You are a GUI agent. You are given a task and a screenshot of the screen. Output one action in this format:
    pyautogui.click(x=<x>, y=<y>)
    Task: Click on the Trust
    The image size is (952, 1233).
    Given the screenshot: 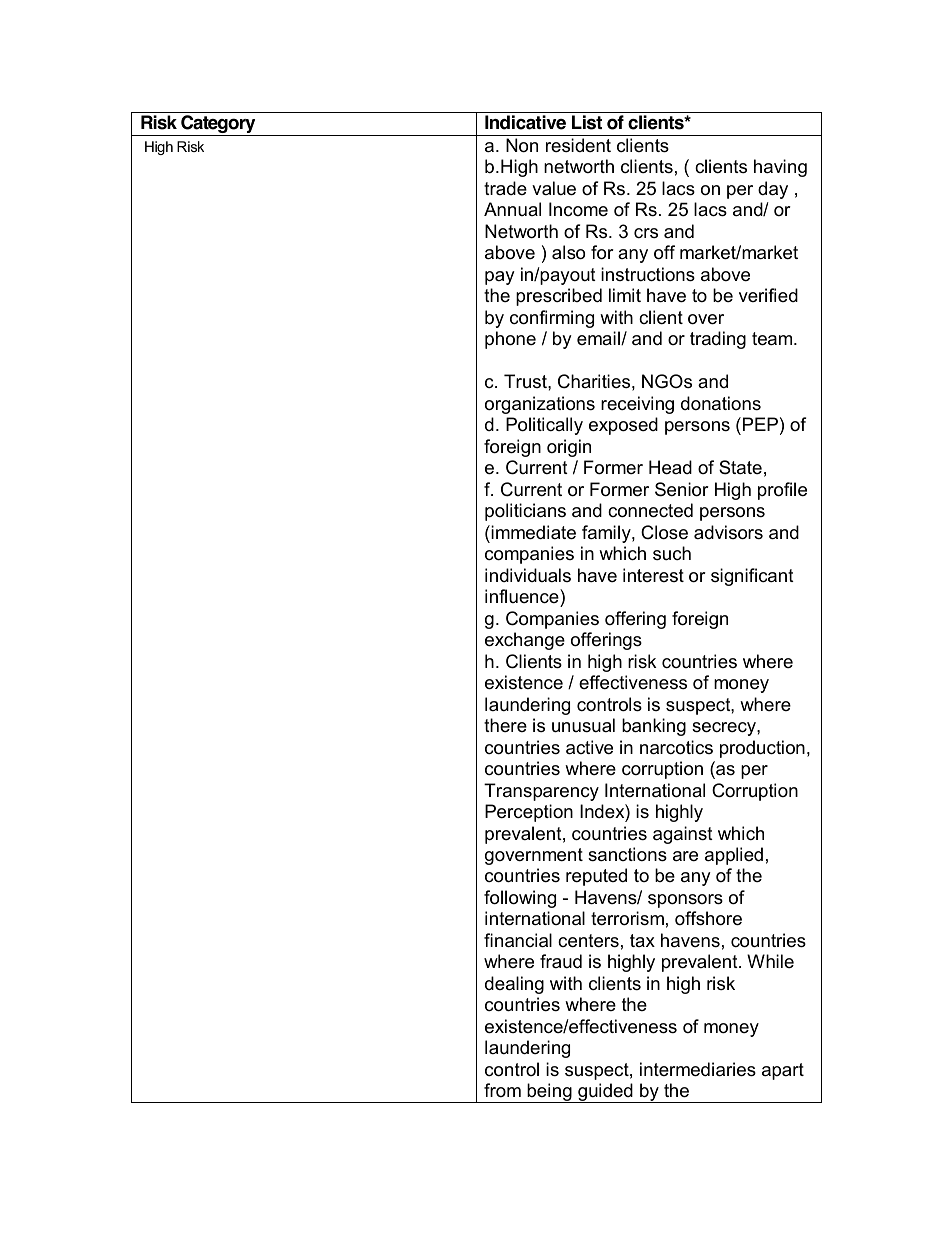 What is the action you would take?
    pyautogui.click(x=526, y=381)
